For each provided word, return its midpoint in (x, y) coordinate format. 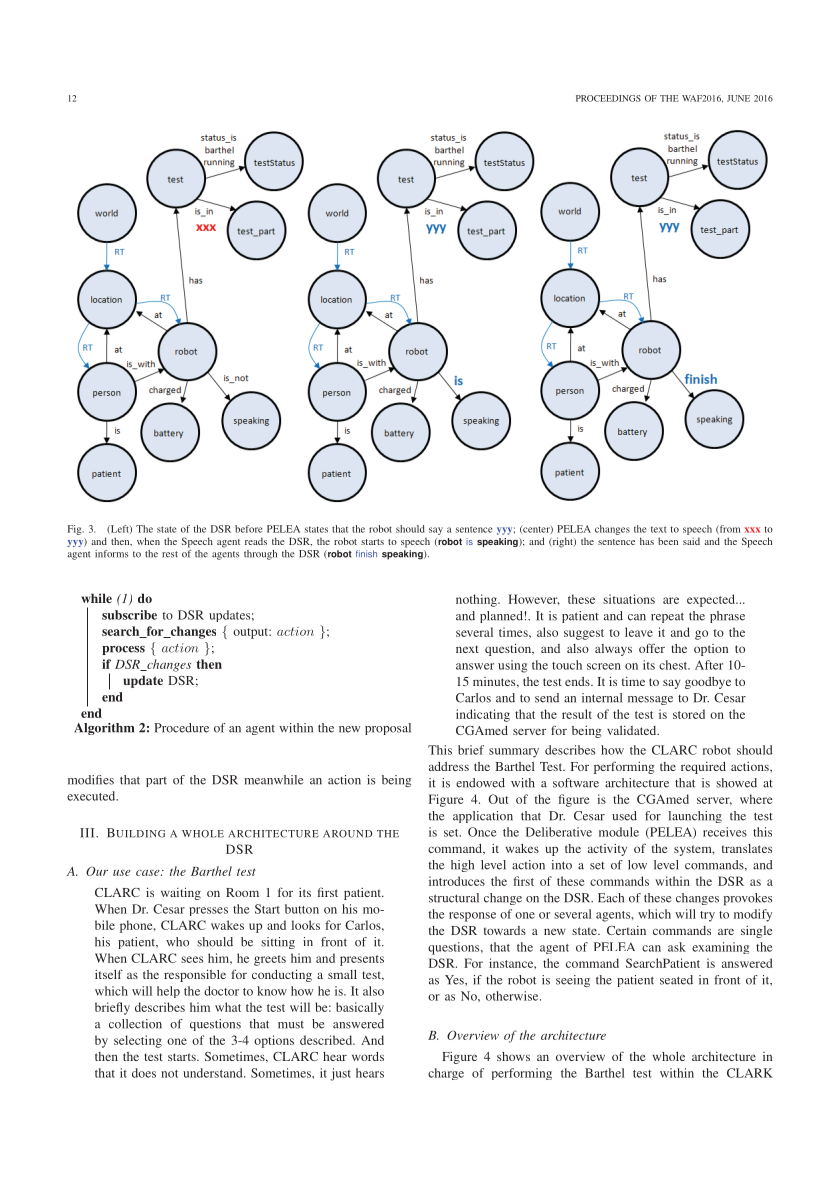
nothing (477, 600)
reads (256, 541)
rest (170, 554)
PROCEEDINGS (608, 98)
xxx (752, 530)
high (462, 866)
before (248, 529)
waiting (181, 893)
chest (674, 665)
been (668, 541)
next (467, 649)
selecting (138, 1041)
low (637, 865)
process (123, 650)
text (658, 529)
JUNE (738, 98)
